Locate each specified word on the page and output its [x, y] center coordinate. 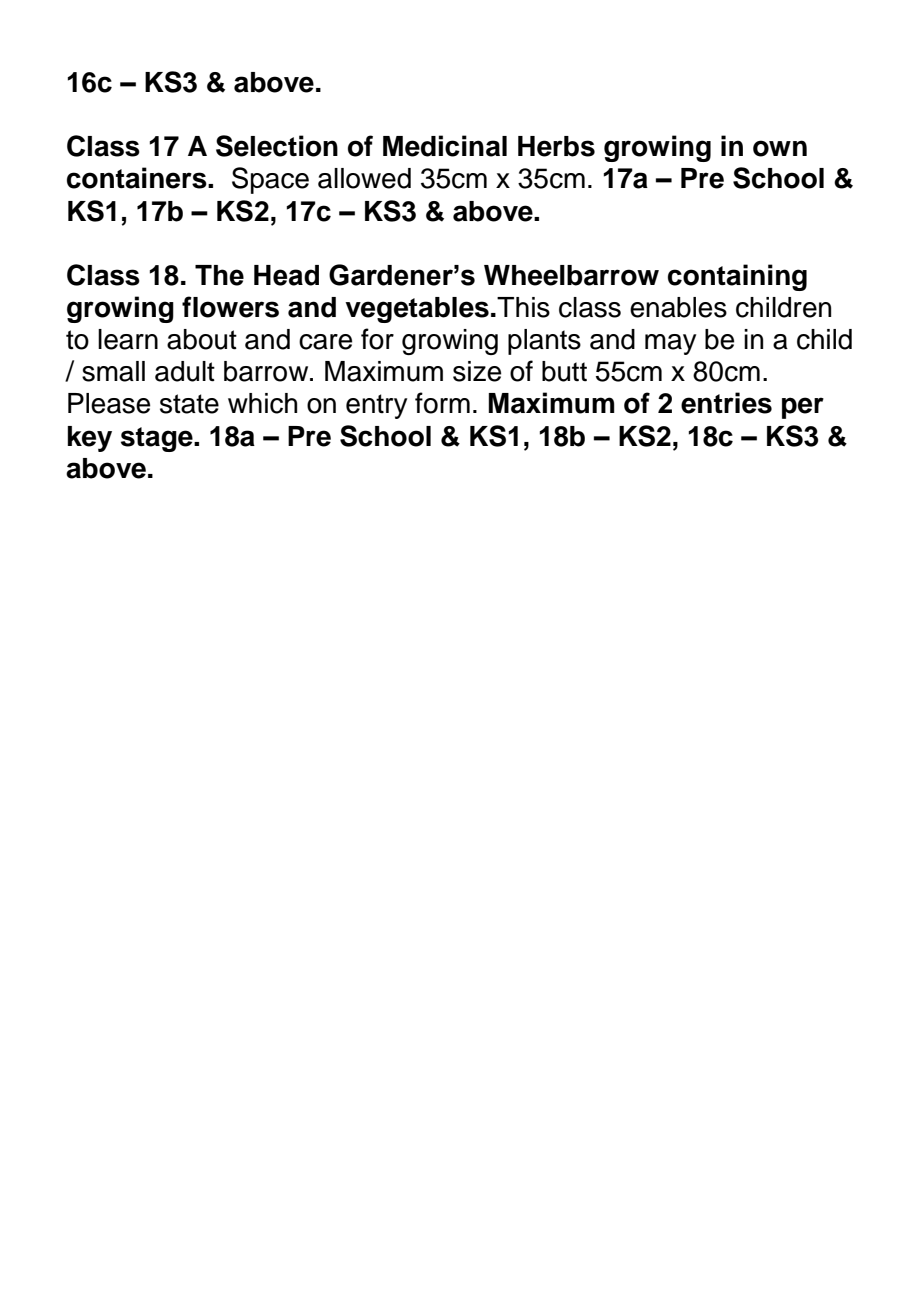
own [780, 148]
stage [158, 439]
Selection [277, 146]
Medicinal [445, 146]
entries [726, 403]
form [442, 403]
